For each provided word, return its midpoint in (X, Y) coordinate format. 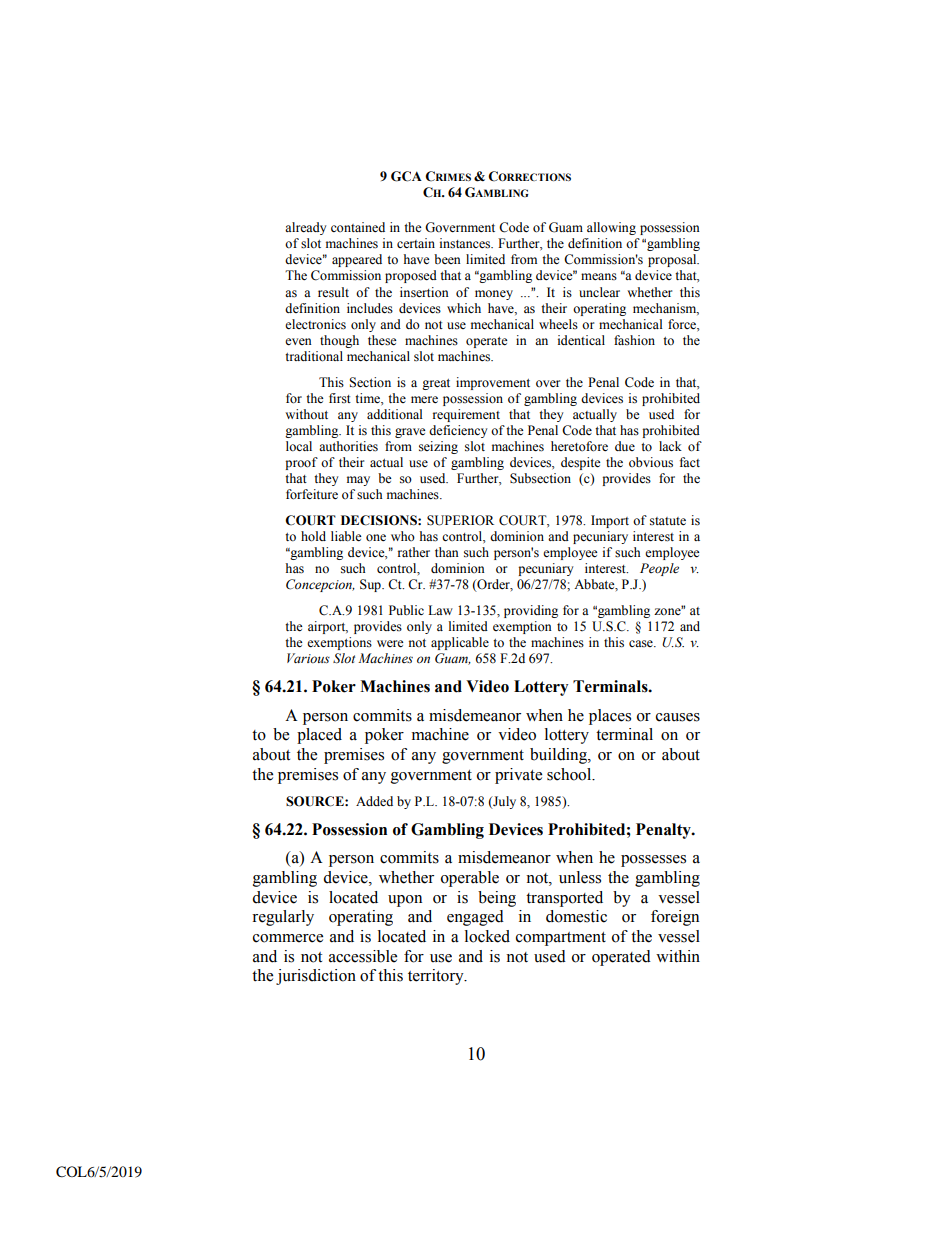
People (659, 569)
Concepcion (320, 585)
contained (358, 227)
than (447, 552)
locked (487, 936)
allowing (611, 228)
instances (466, 243)
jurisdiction (316, 977)
